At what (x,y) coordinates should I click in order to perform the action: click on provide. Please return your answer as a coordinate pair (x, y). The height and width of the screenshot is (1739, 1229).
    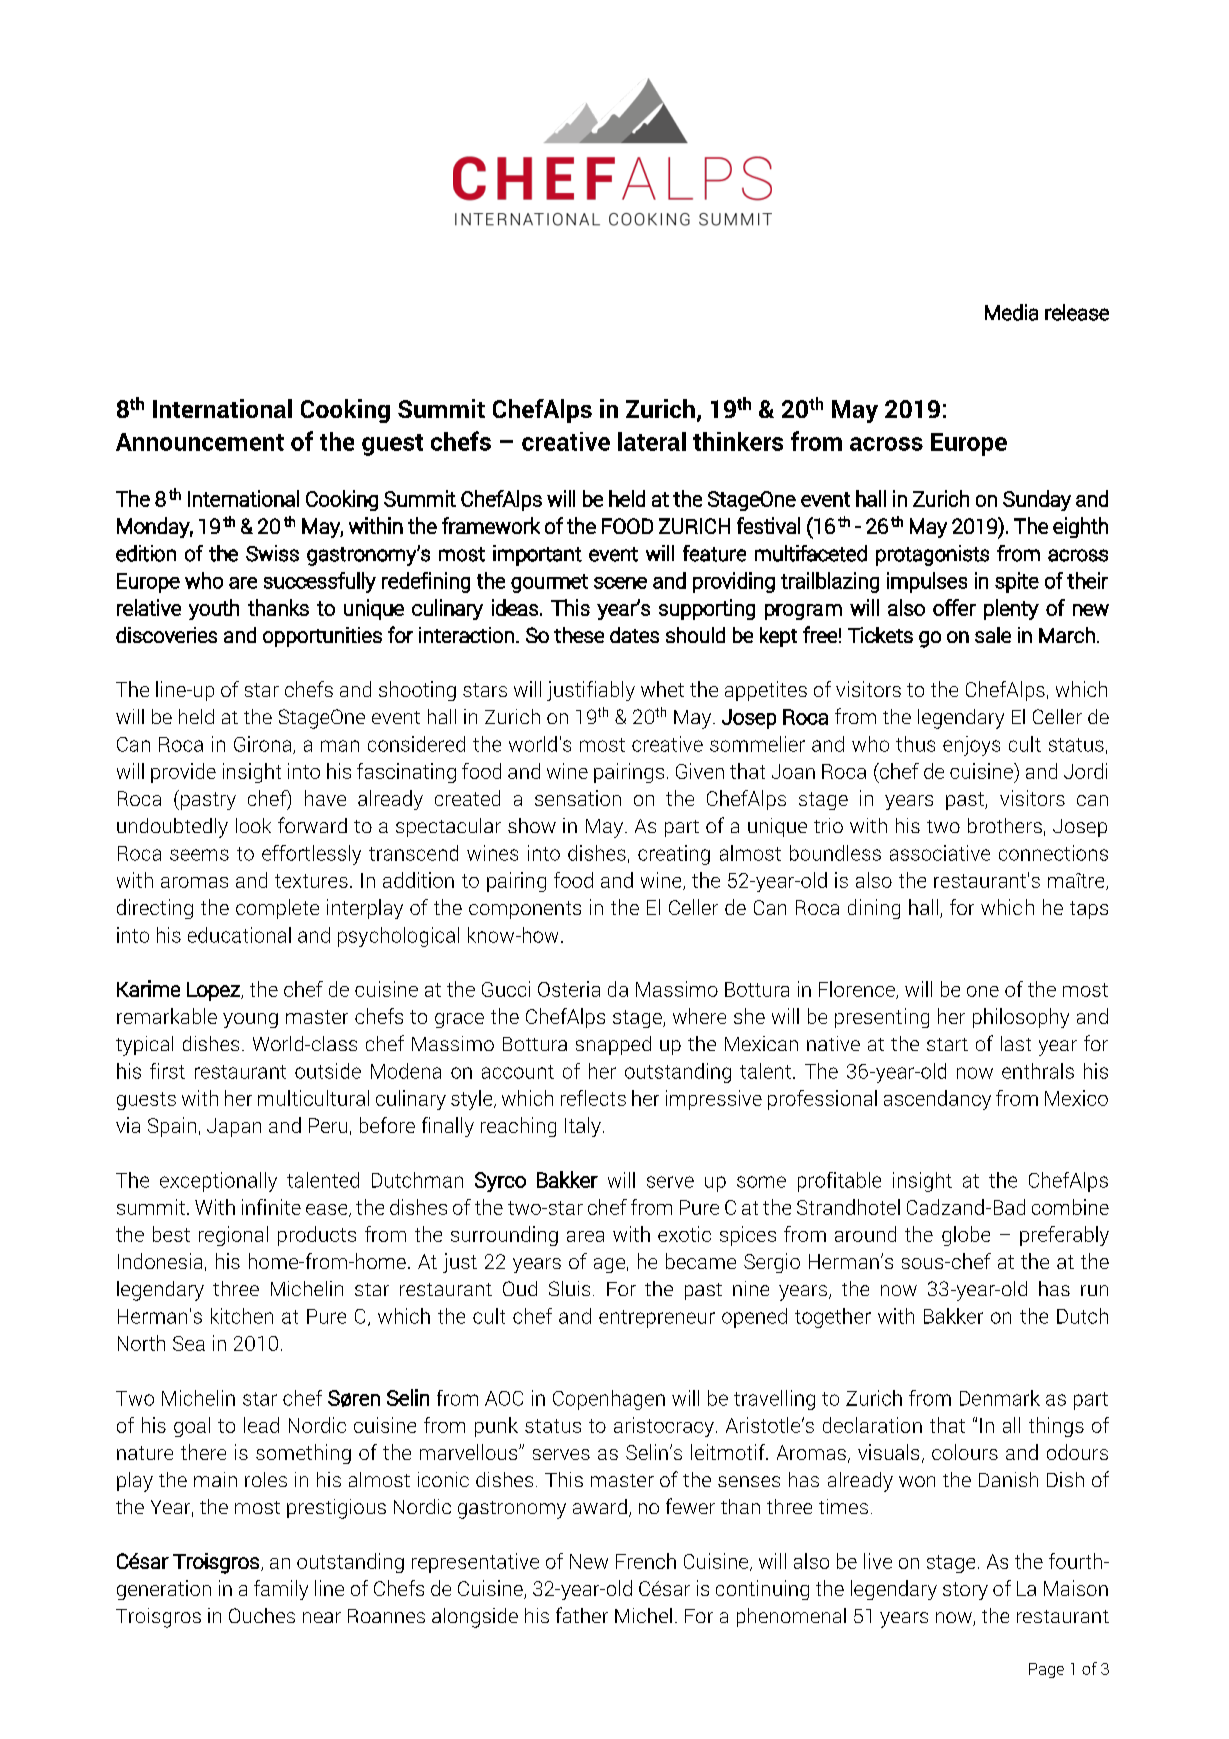
    Looking at the image, I should click on (183, 773).
